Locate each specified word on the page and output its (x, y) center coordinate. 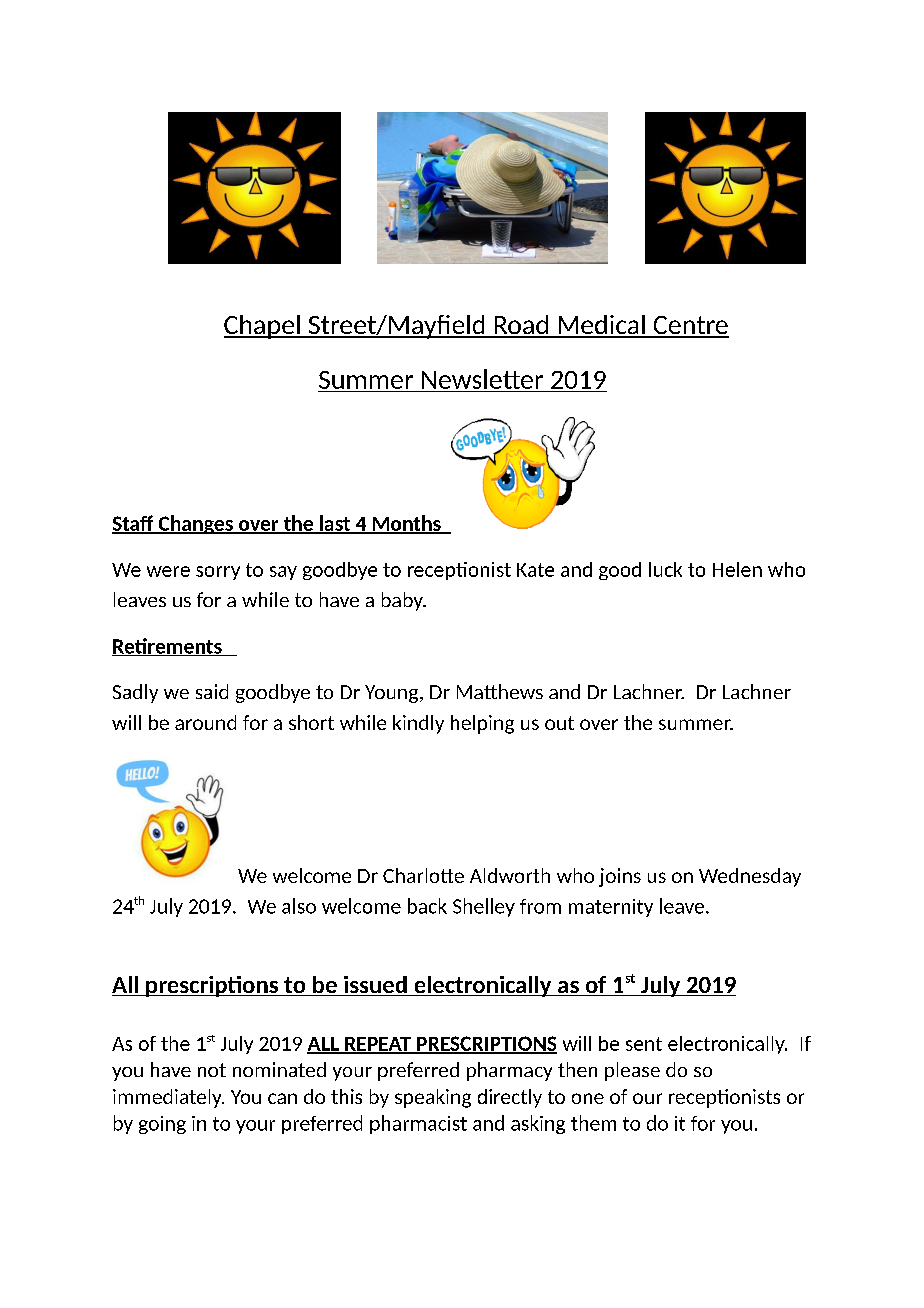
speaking (433, 1098)
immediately (168, 1098)
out (559, 723)
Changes (195, 524)
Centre (690, 326)
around (205, 722)
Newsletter (482, 379)
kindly (418, 724)
